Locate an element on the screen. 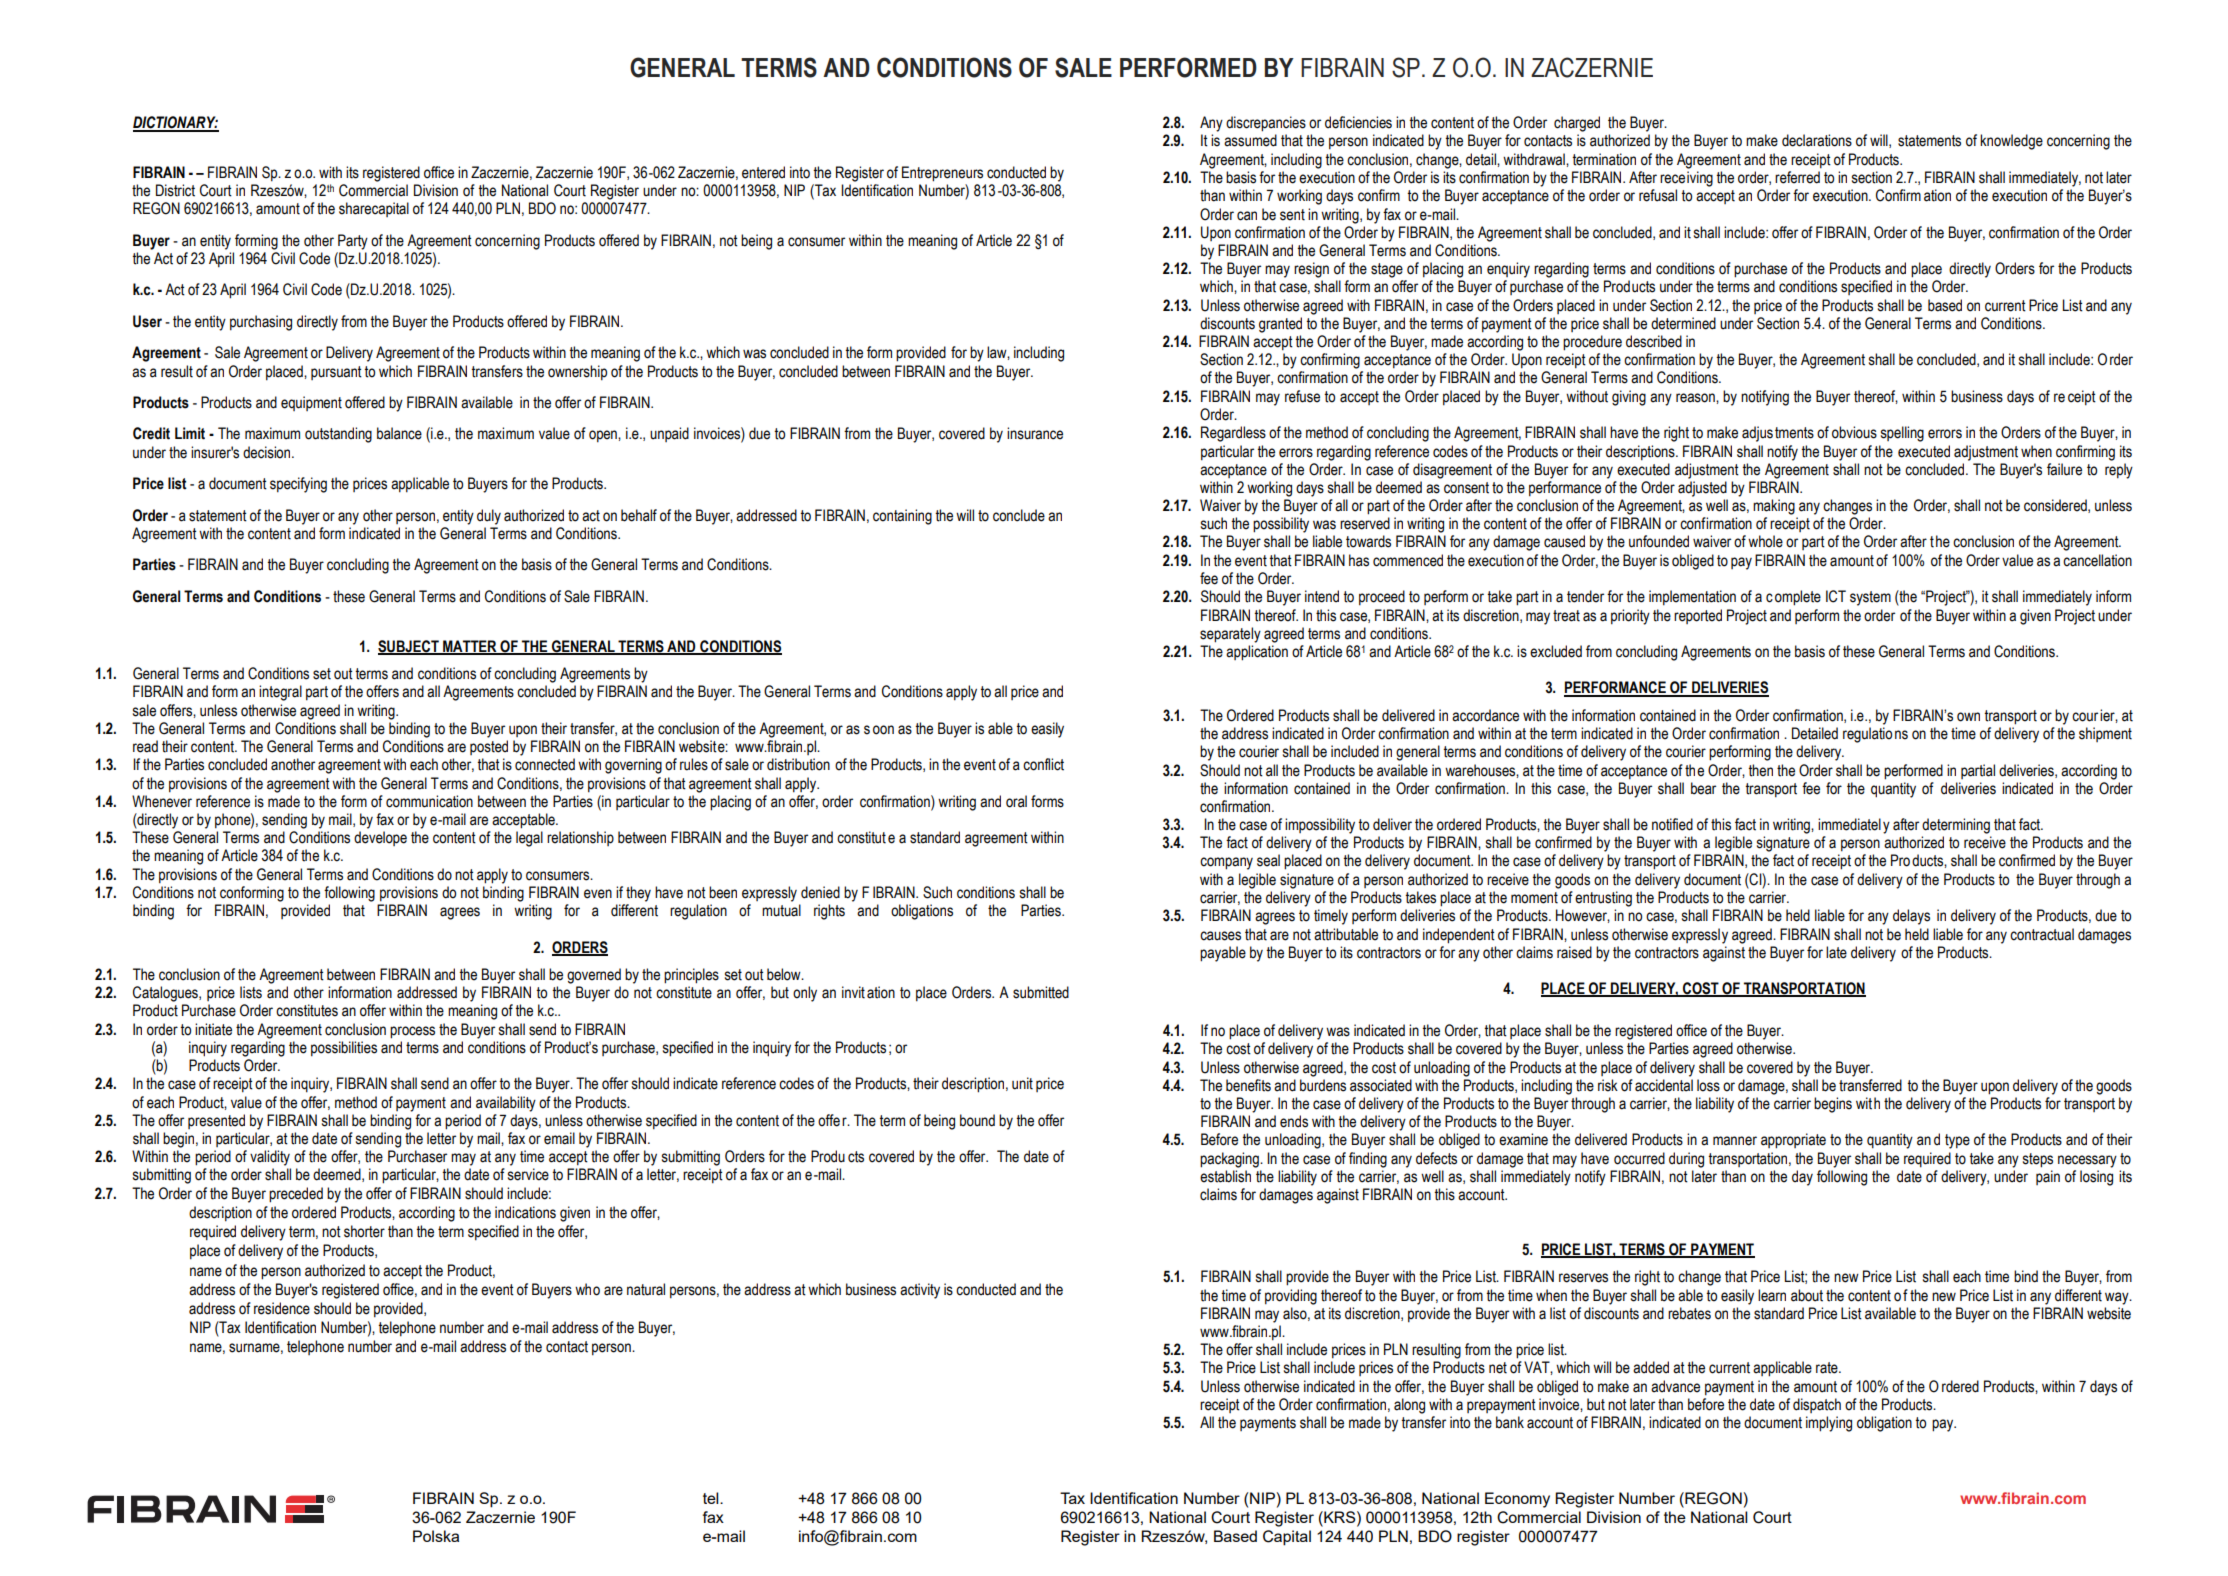 Image resolution: width=2228 pixels, height=1576 pixels. insurance is located at coordinates (1035, 433).
